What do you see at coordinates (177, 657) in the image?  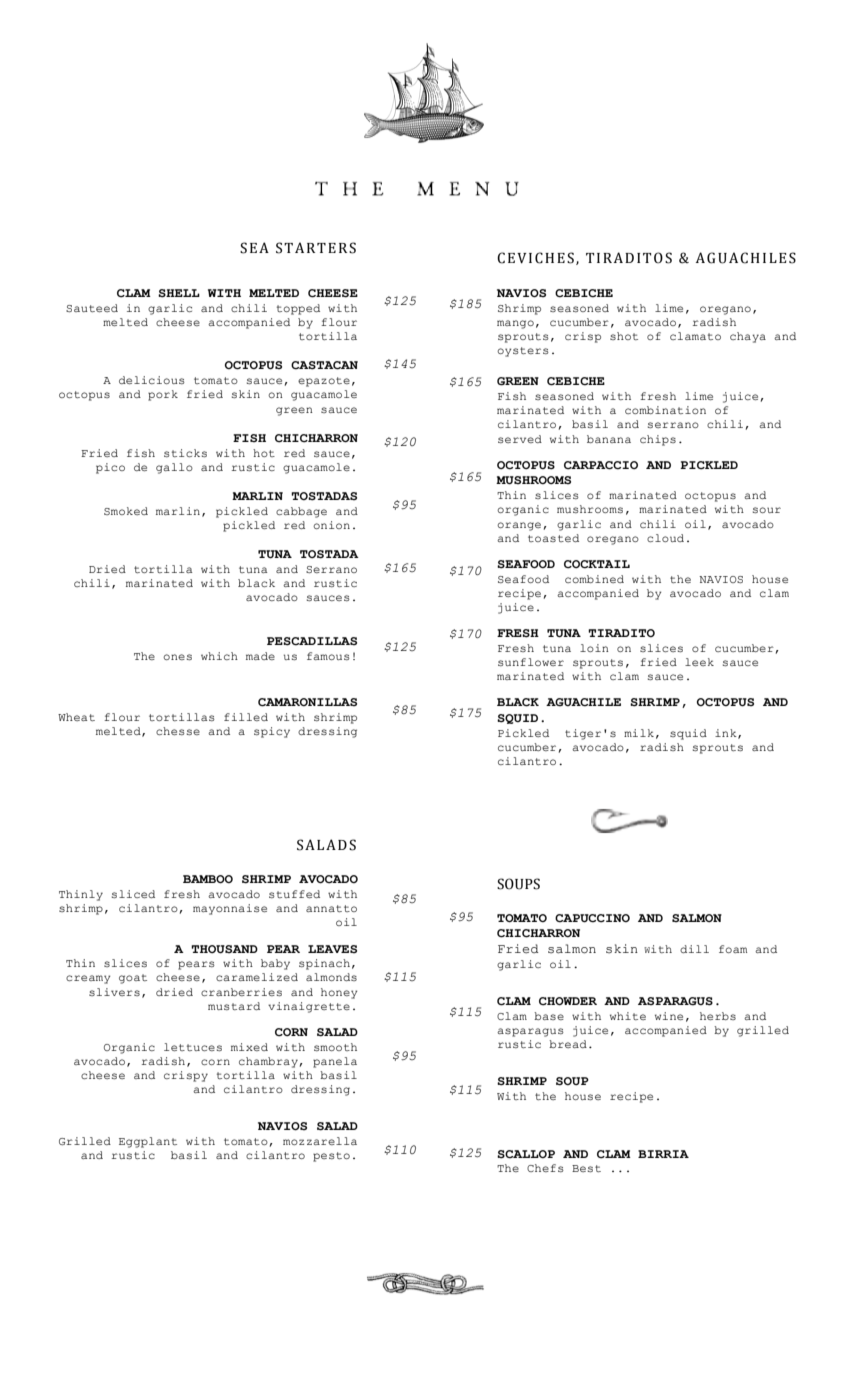 I see `ones` at bounding box center [177, 657].
